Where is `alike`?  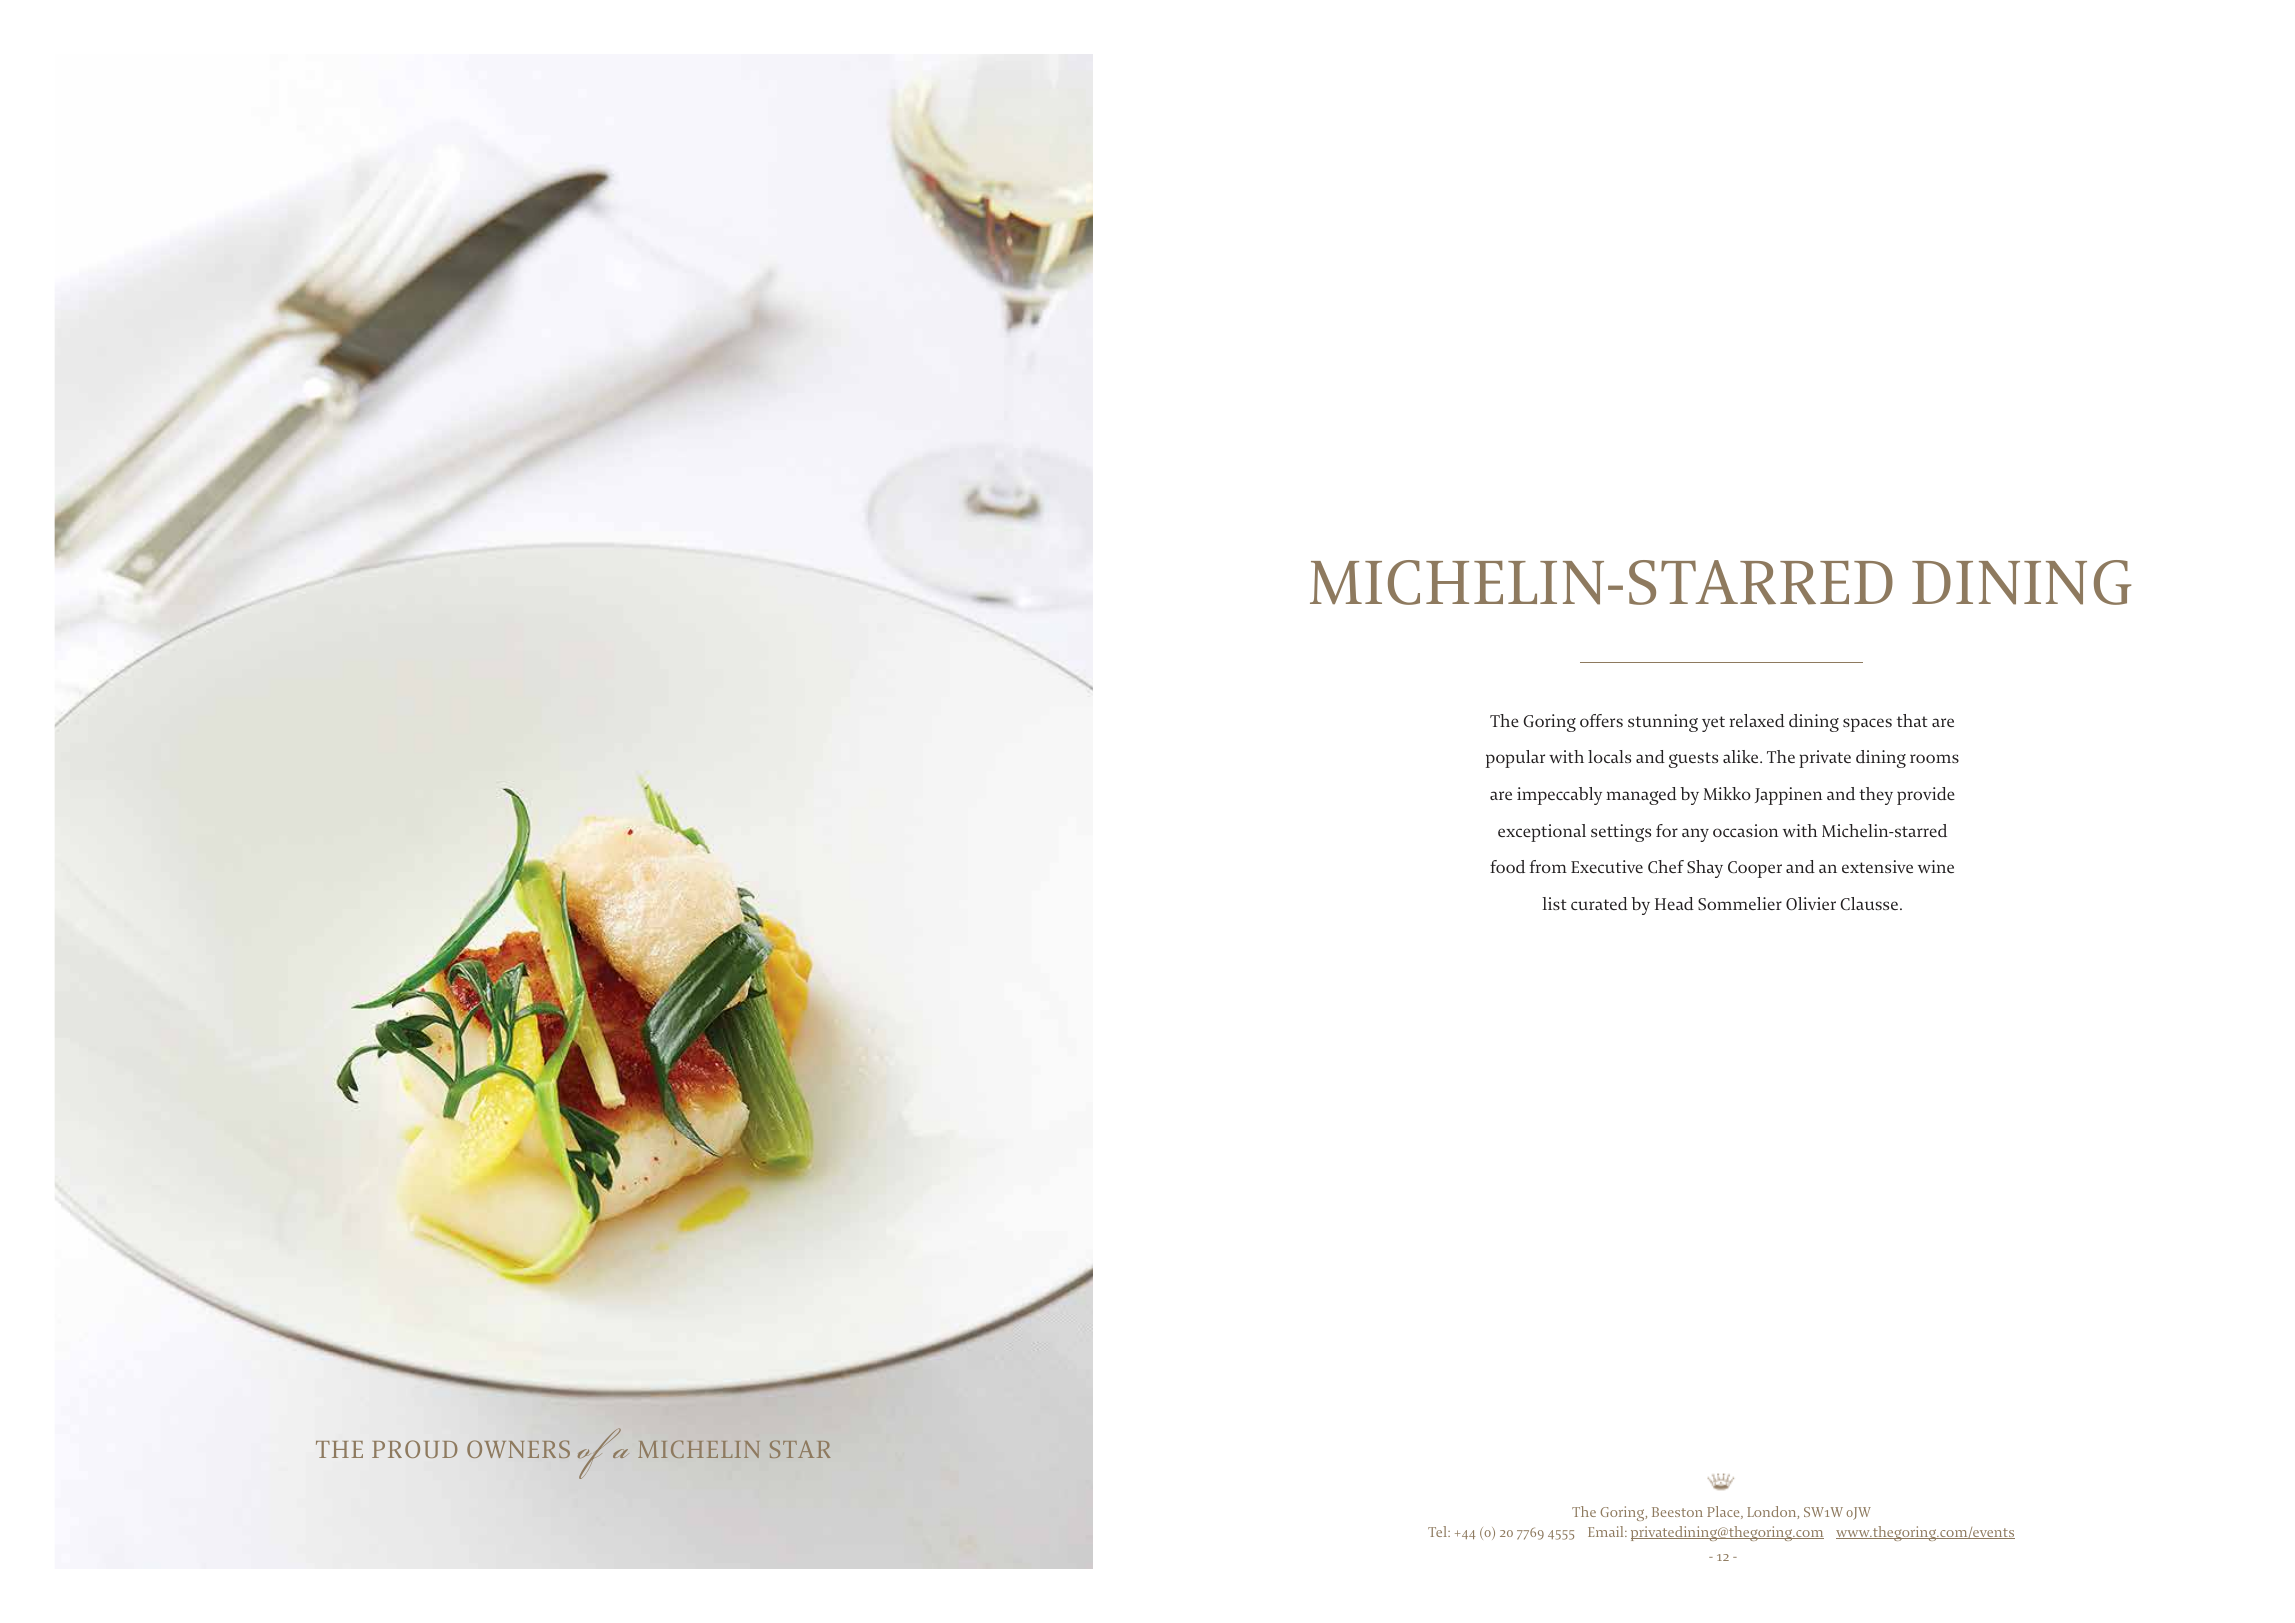
alike is located at coordinates (1742, 756).
